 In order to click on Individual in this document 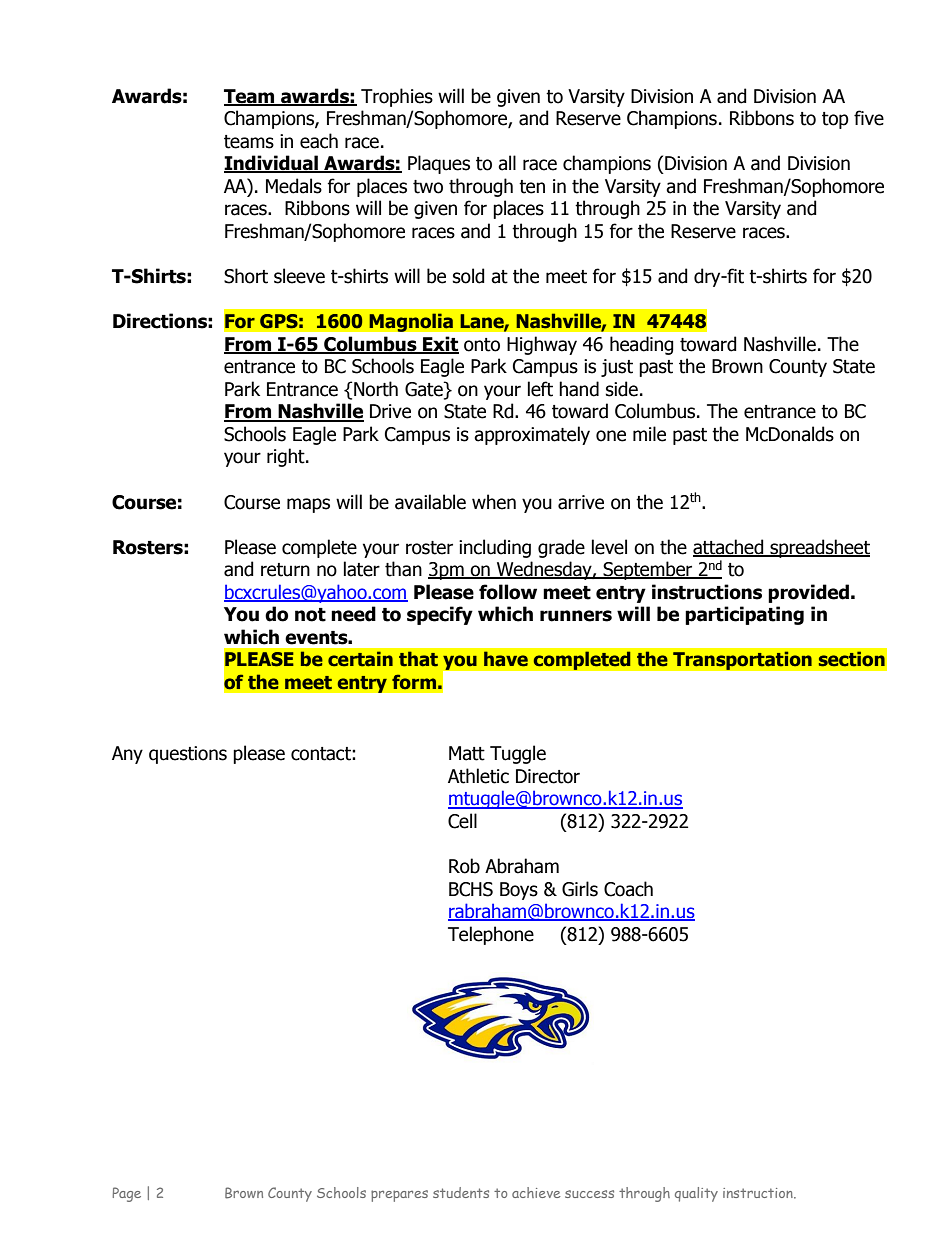, I will do `click(272, 164)`.
